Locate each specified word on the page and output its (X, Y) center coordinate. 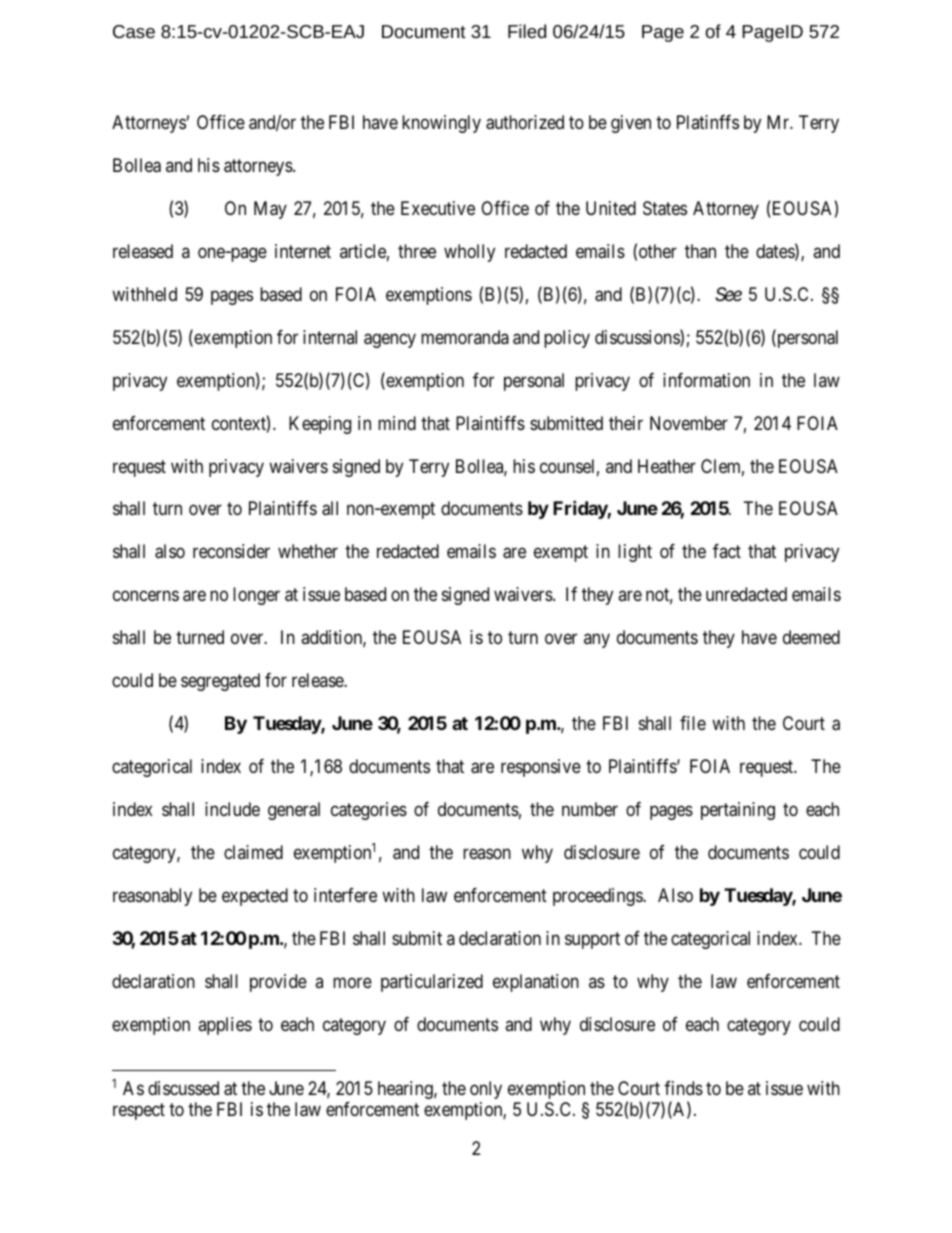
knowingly (441, 124)
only (486, 1090)
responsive (541, 768)
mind (397, 423)
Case (134, 31)
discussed (183, 1088)
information (706, 380)
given (631, 124)
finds (683, 1088)
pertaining (738, 811)
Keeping (320, 425)
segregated (220, 682)
